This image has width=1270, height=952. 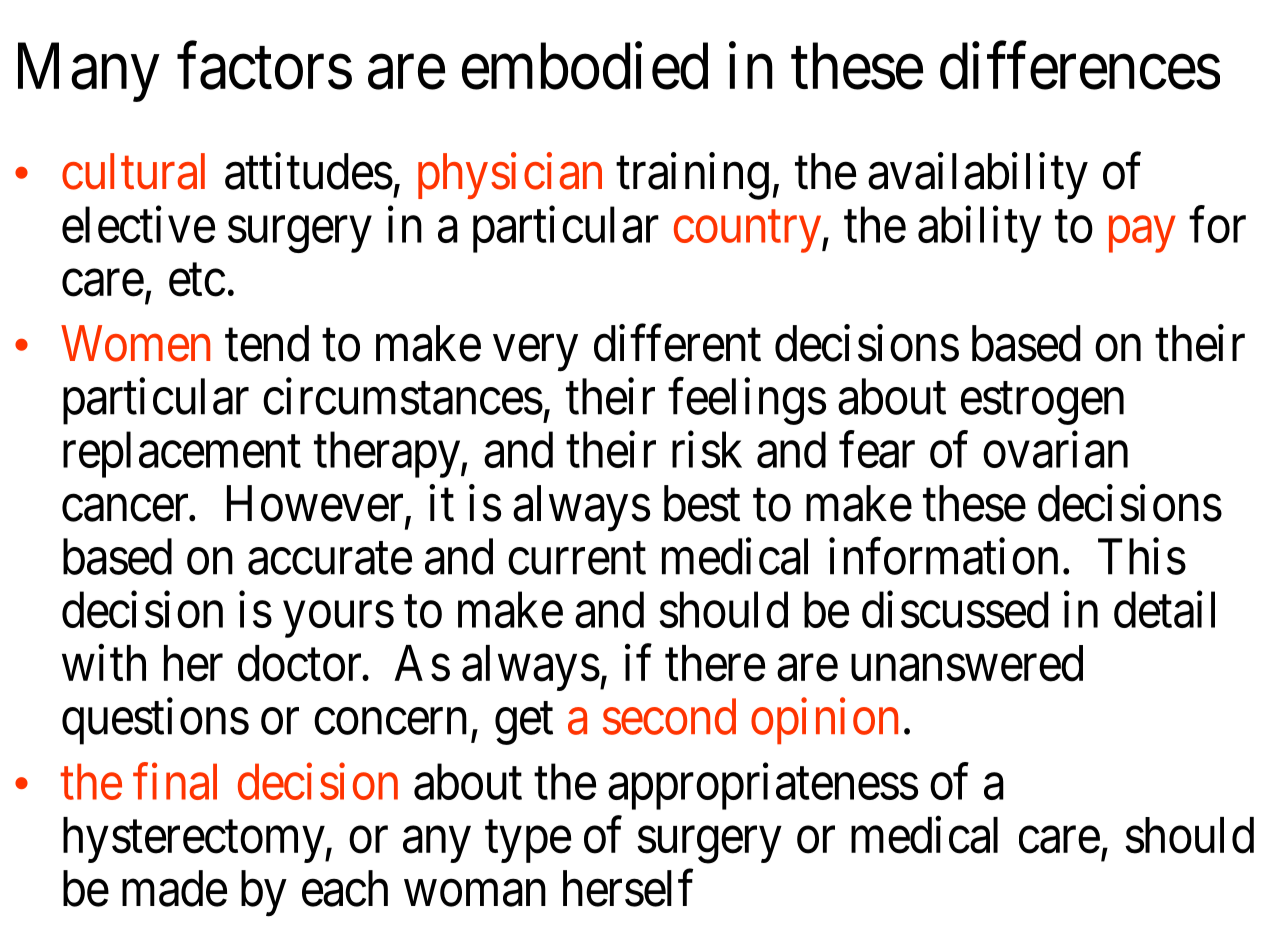 I want to click on second, so click(x=669, y=716).
